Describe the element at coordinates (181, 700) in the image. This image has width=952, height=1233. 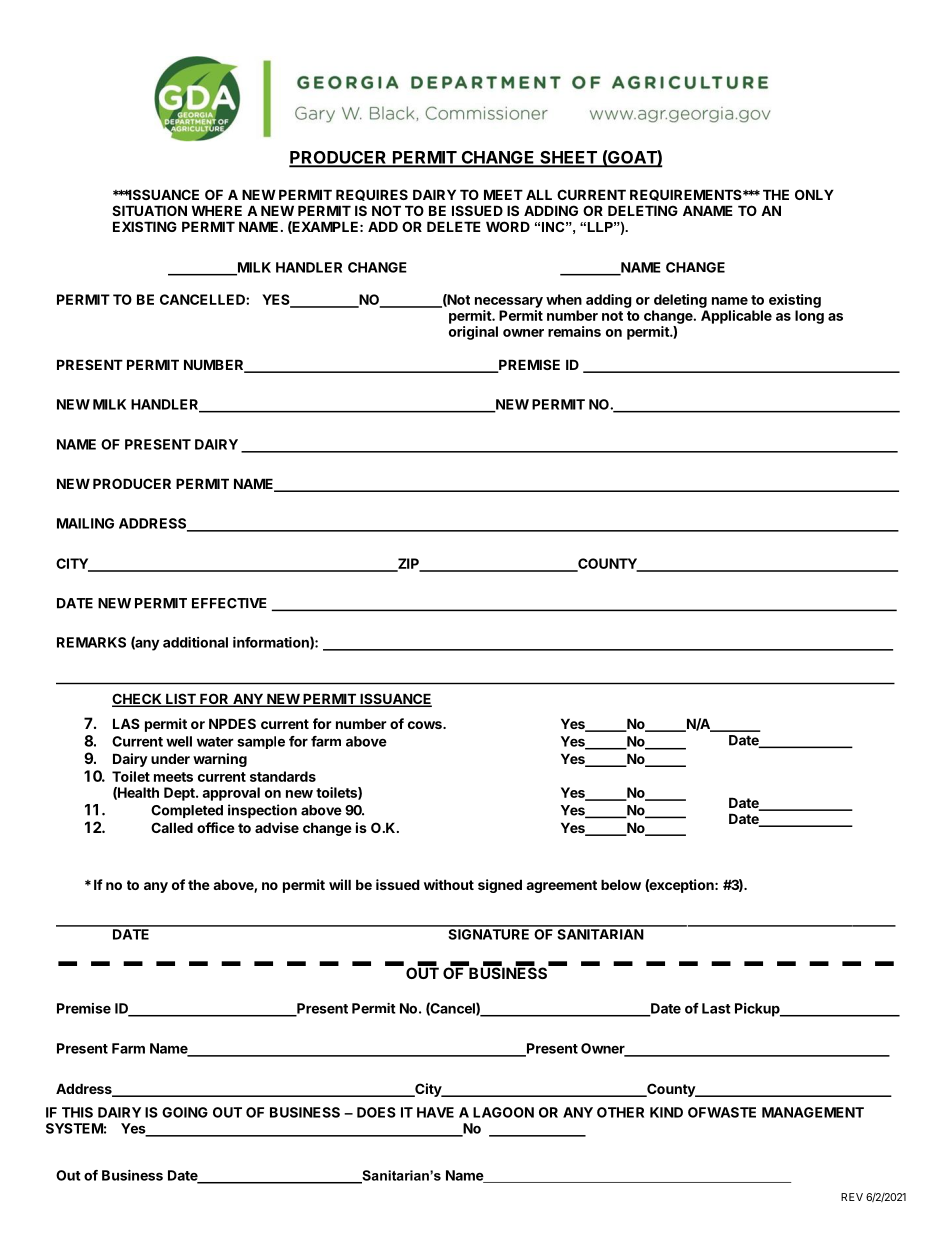
I see `LIST` at that location.
